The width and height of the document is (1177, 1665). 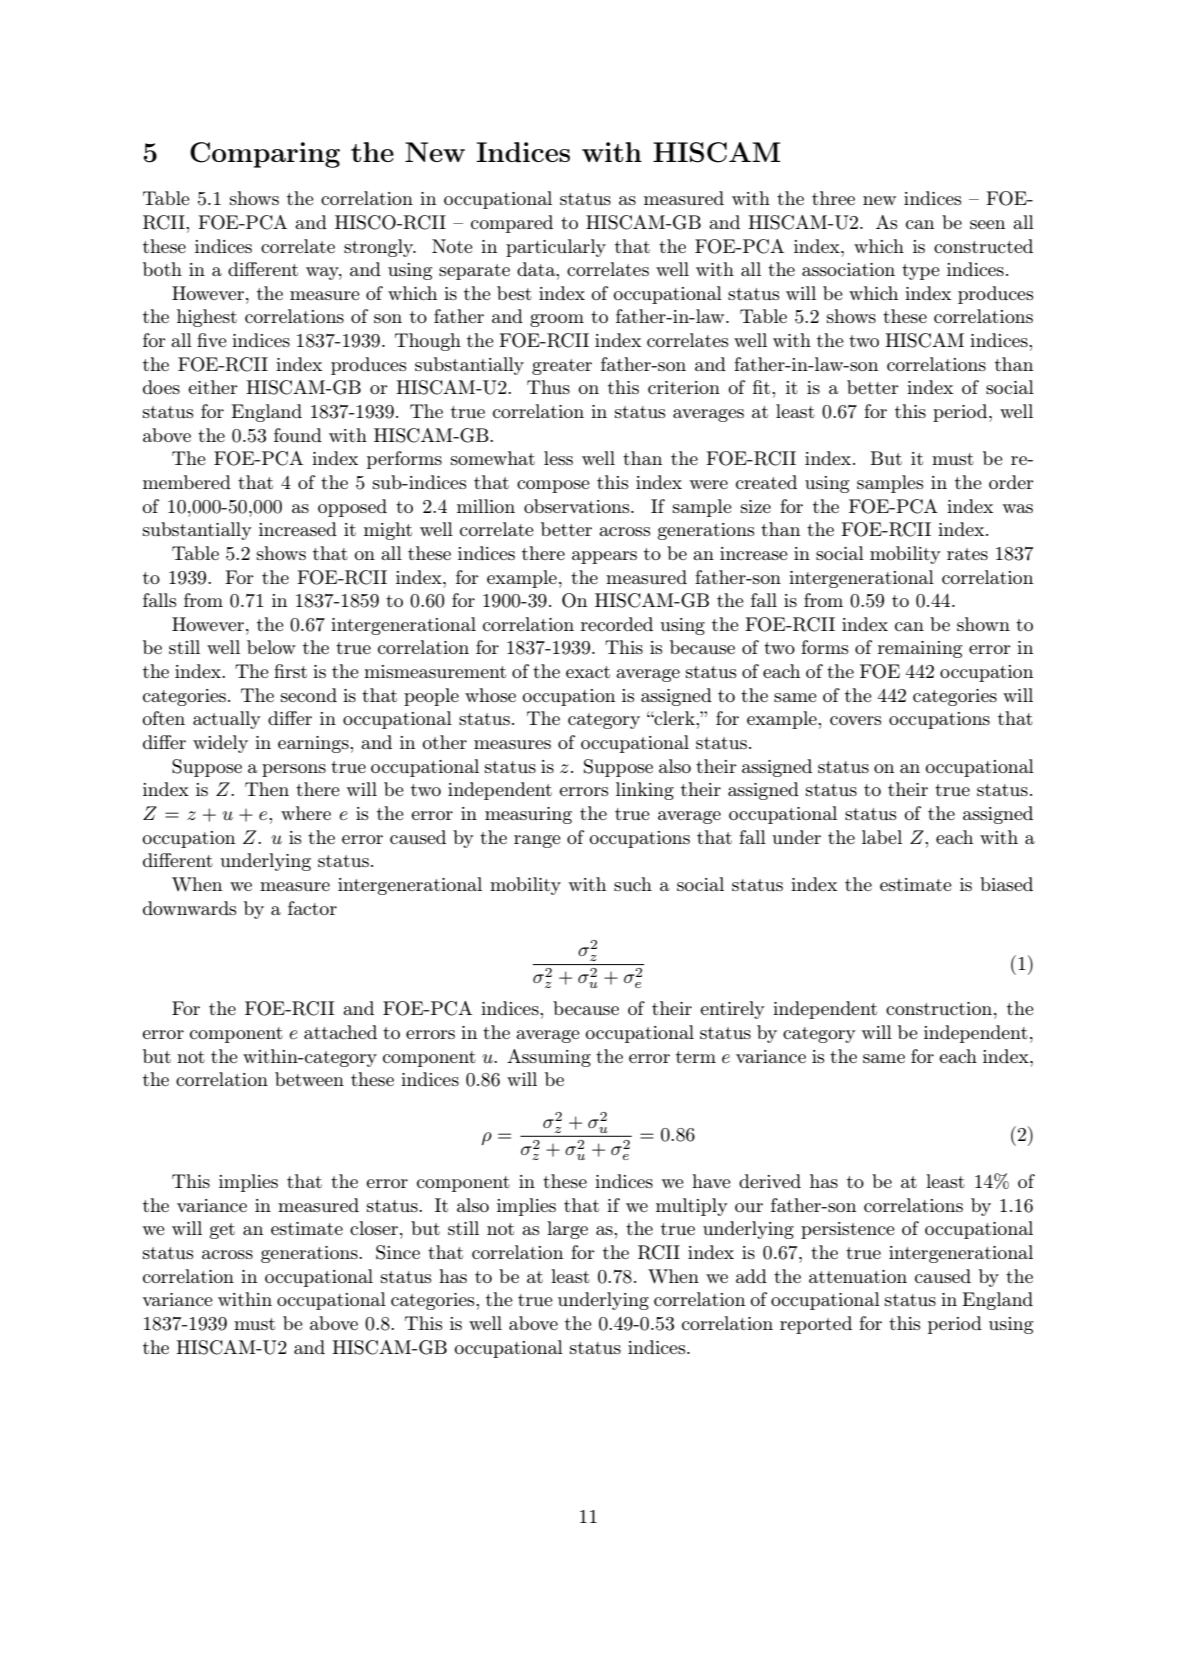 What do you see at coordinates (220, 744) in the document?
I see `widely` at bounding box center [220, 744].
